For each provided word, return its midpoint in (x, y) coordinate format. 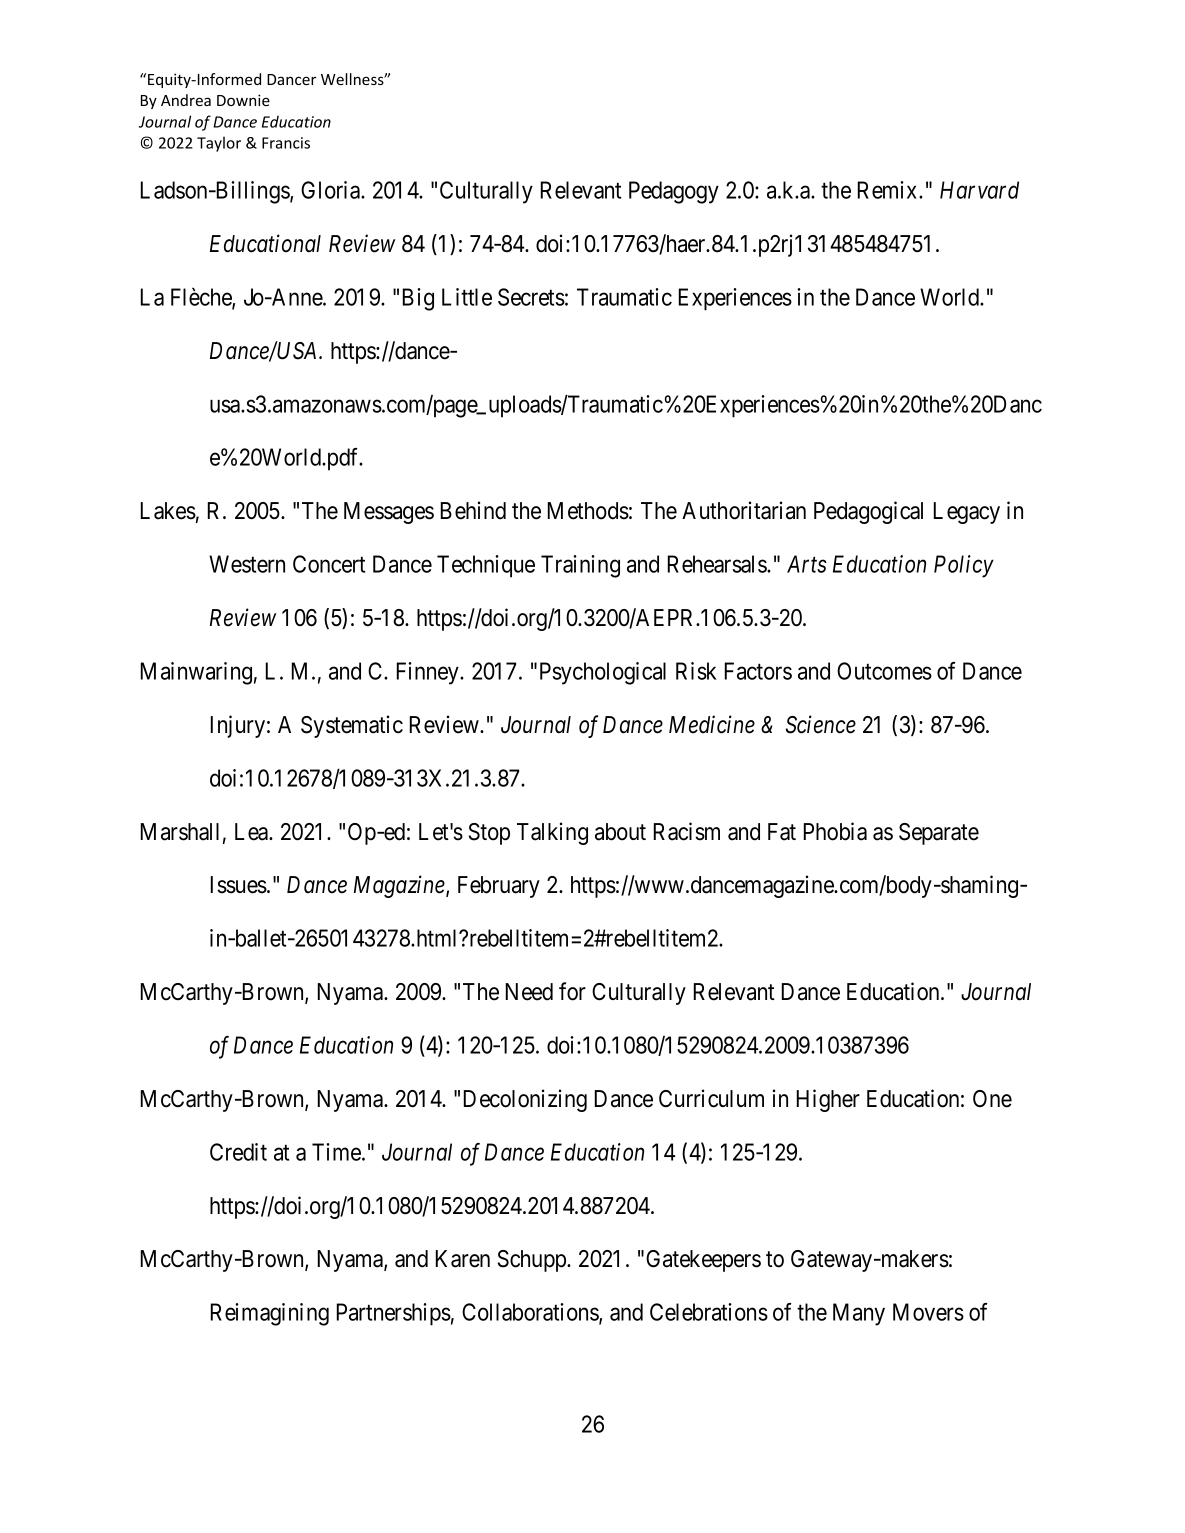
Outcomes (884, 671)
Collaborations (531, 1313)
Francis (286, 143)
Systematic (352, 726)
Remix (889, 190)
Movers (928, 1312)
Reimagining (270, 1314)
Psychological (603, 673)
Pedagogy (674, 192)
